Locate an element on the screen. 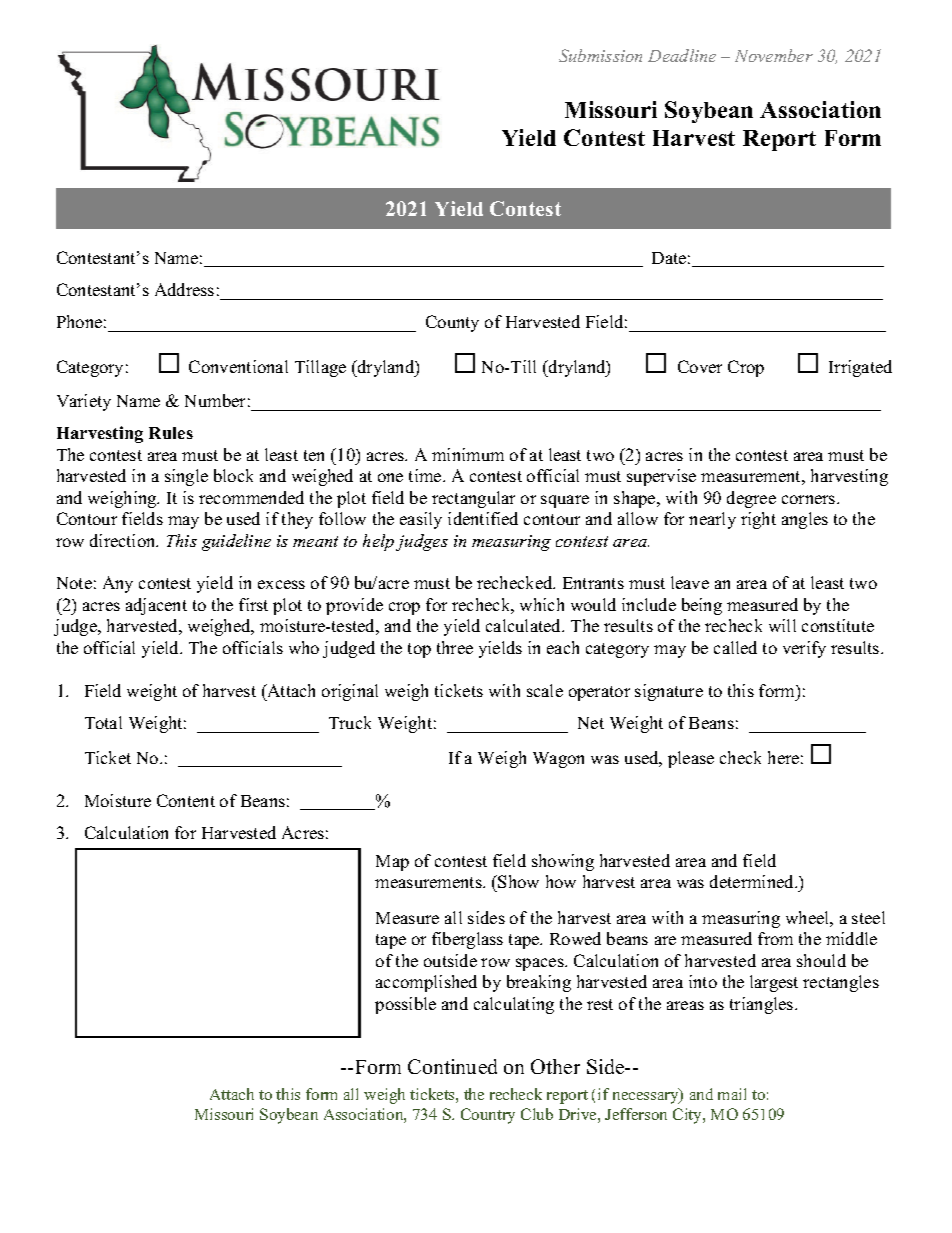 Image resolution: width=952 pixels, height=1233 pixels. possible is located at coordinates (405, 1005).
